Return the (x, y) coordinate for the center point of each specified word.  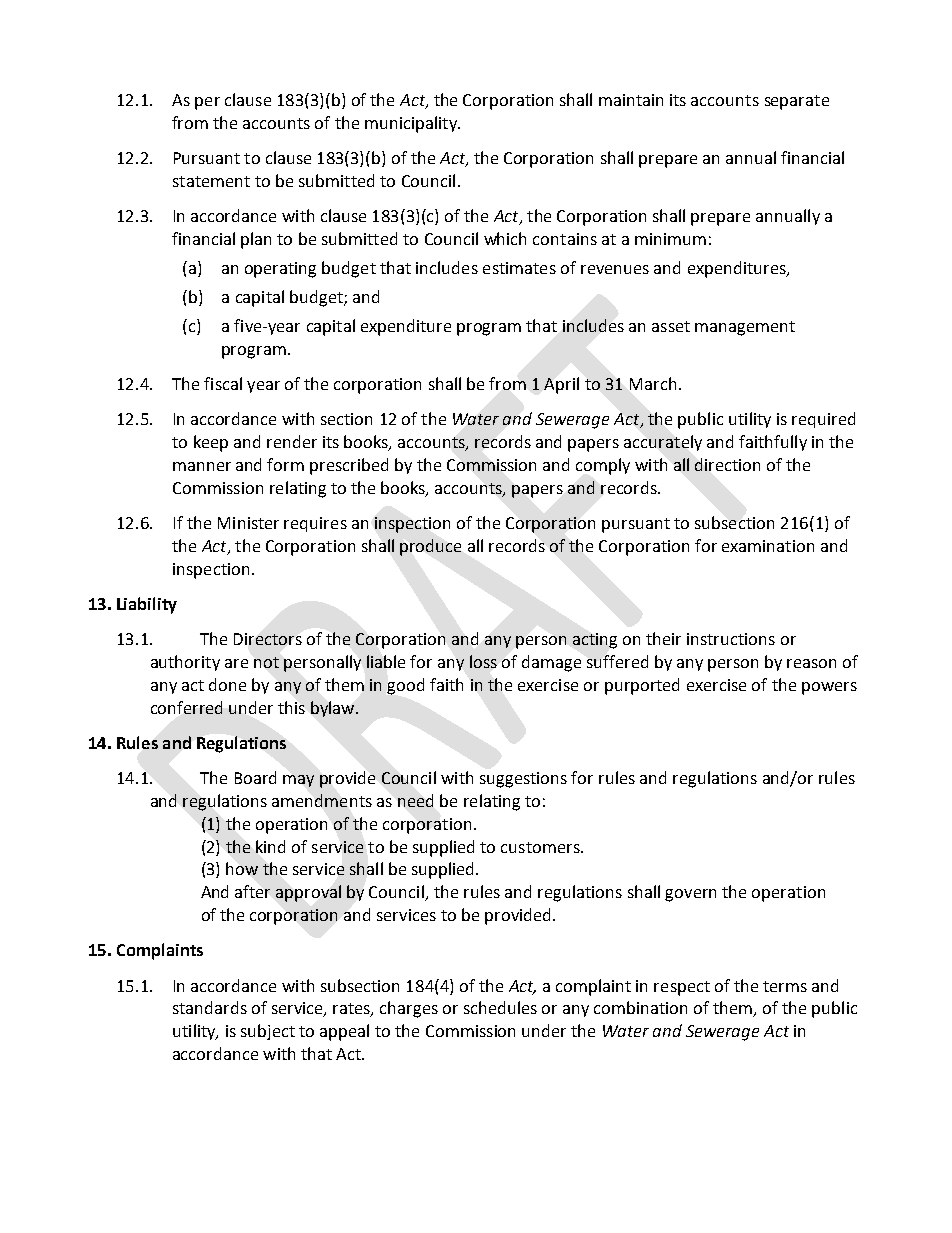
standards (210, 1007)
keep (211, 443)
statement (211, 181)
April (561, 385)
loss (483, 661)
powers (829, 688)
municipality (412, 124)
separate (797, 102)
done (227, 684)
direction (727, 464)
